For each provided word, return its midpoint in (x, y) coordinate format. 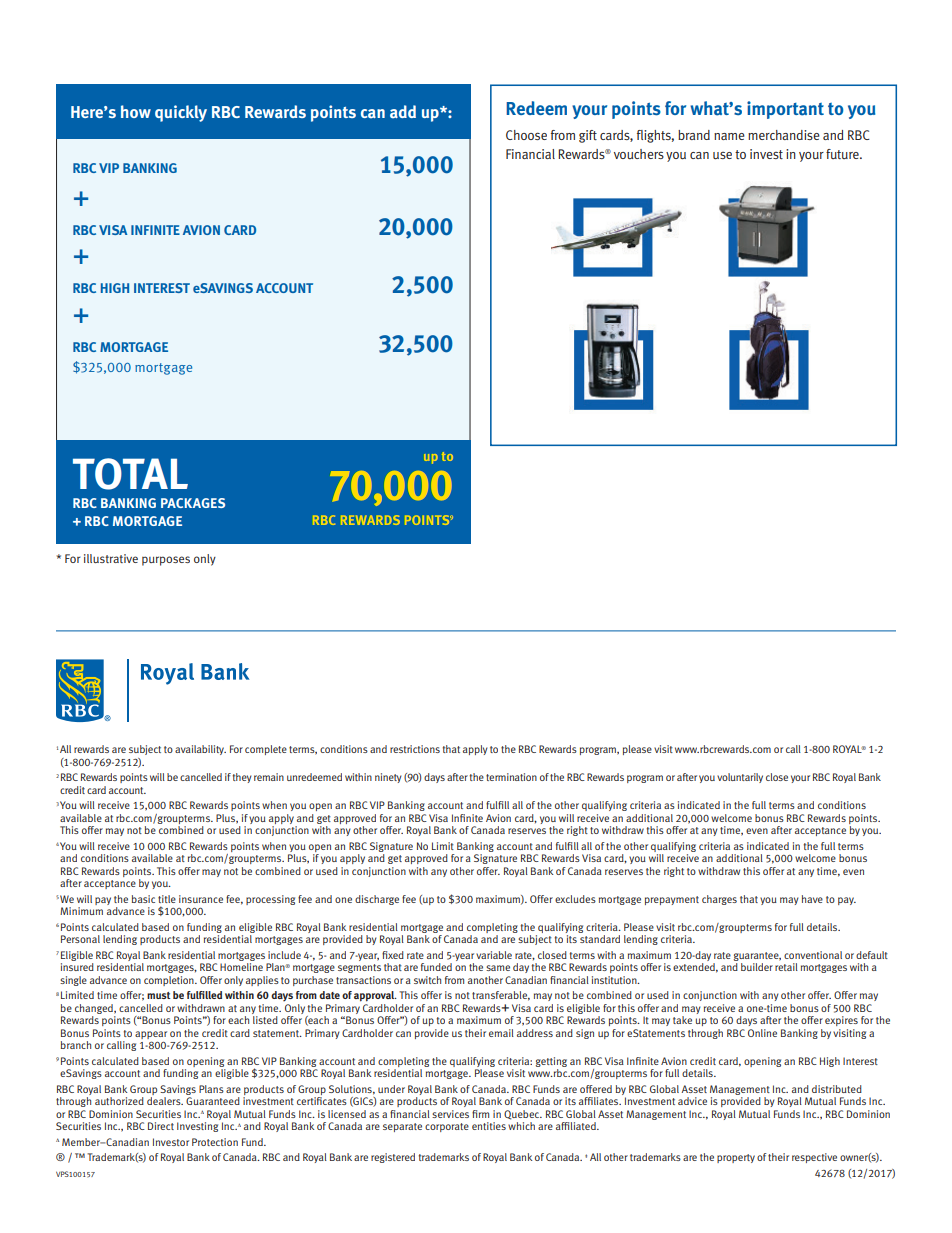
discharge (377, 900)
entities (489, 1126)
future (843, 154)
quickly (181, 113)
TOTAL (130, 474)
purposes (166, 561)
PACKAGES (193, 503)
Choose (526, 135)
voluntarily (740, 778)
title (167, 899)
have (812, 899)
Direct (161, 1126)
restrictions (415, 749)
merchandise (784, 135)
